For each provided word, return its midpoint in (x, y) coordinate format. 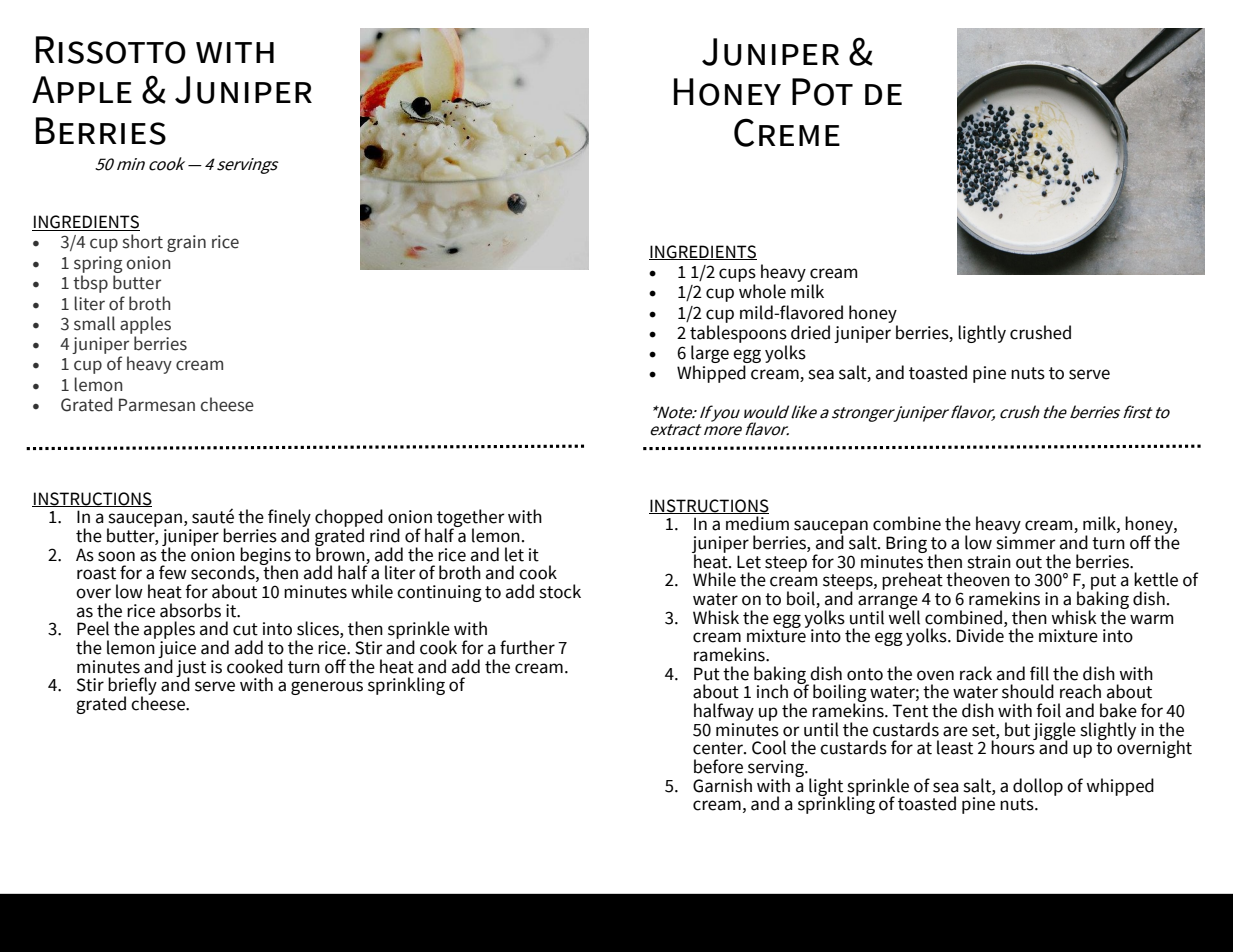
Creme (787, 132)
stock (560, 591)
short (143, 241)
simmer (1026, 541)
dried (810, 332)
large (710, 355)
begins (265, 557)
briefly (132, 687)
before (718, 766)
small (94, 323)
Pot (822, 92)
